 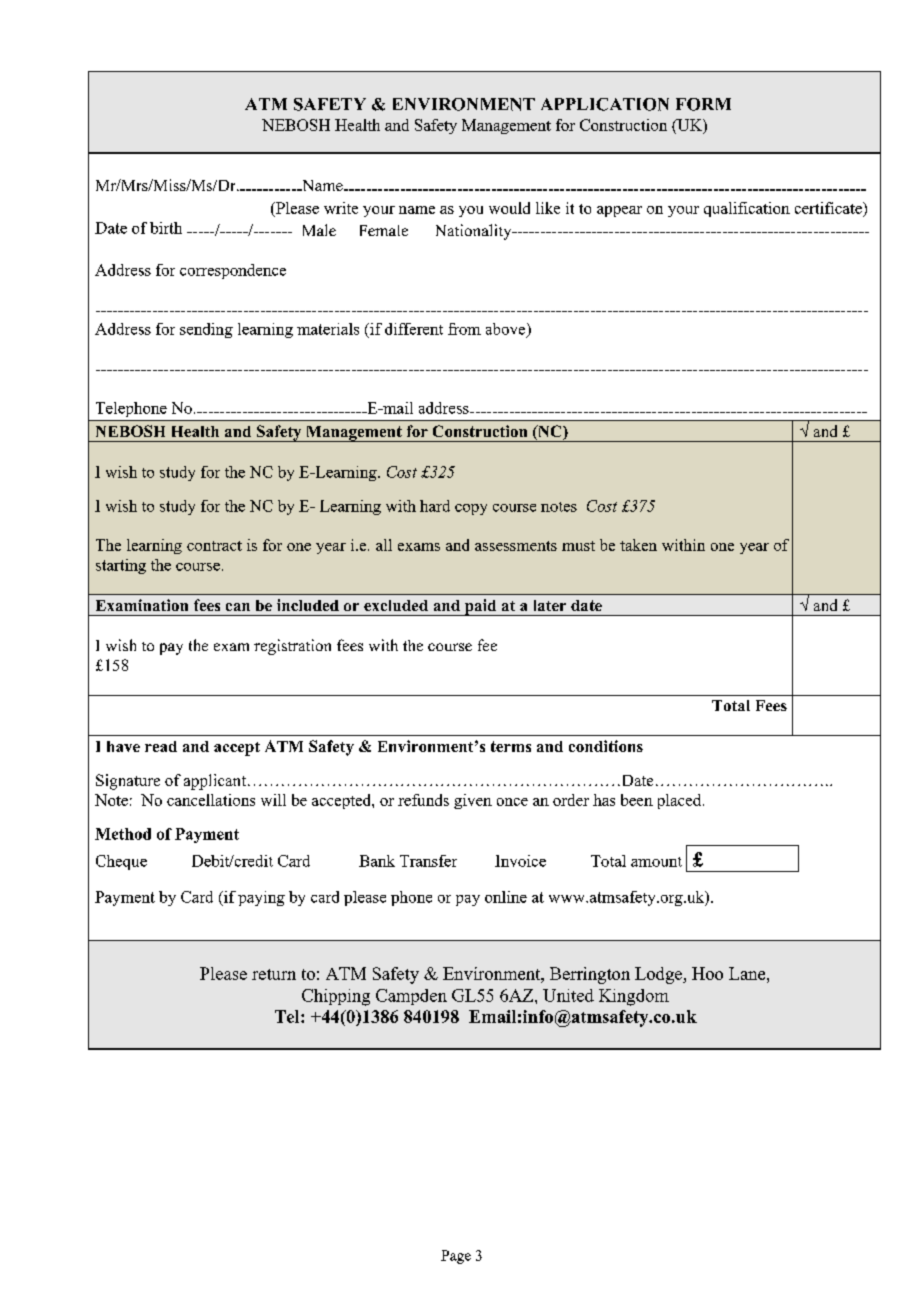 What do you see at coordinates (703, 104) in the page?
I see `FORM` at bounding box center [703, 104].
